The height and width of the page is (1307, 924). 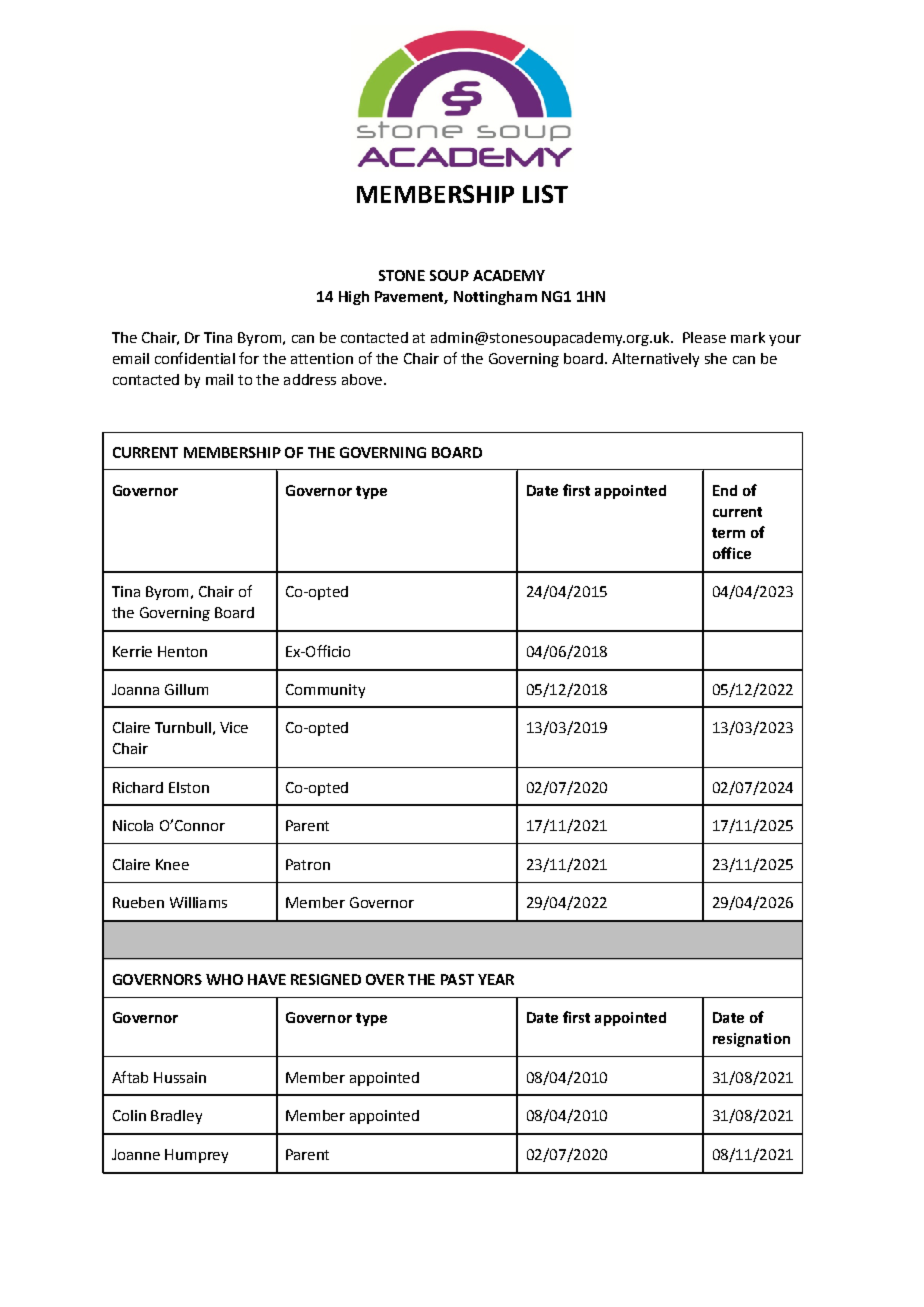 I want to click on Patron, so click(x=308, y=864).
